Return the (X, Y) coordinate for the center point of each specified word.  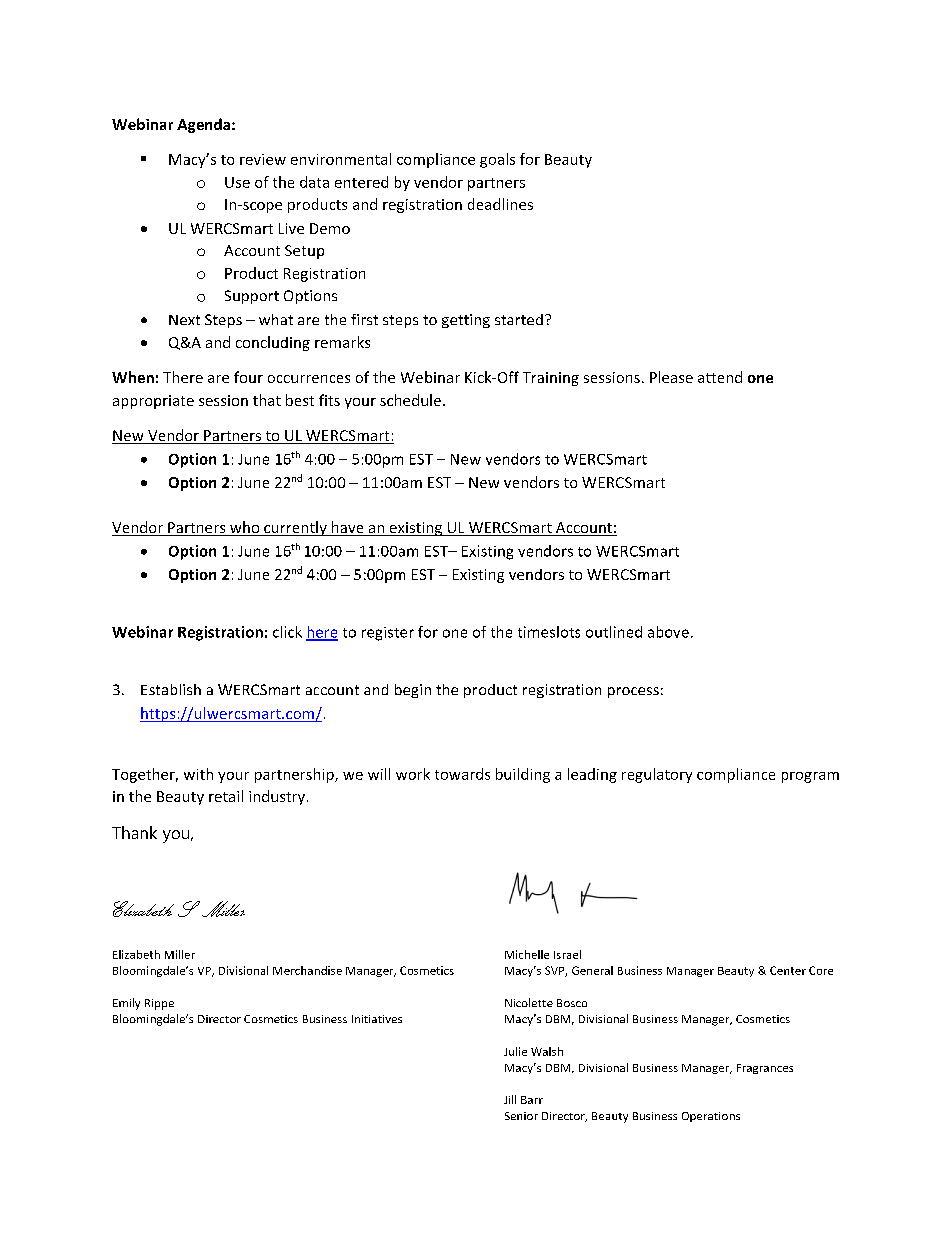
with (198, 774)
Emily (126, 1004)
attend (720, 377)
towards (462, 774)
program (810, 777)
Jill (510, 1099)
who (245, 528)
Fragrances (765, 1069)
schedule (410, 400)
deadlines (500, 204)
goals (497, 160)
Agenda (205, 125)
